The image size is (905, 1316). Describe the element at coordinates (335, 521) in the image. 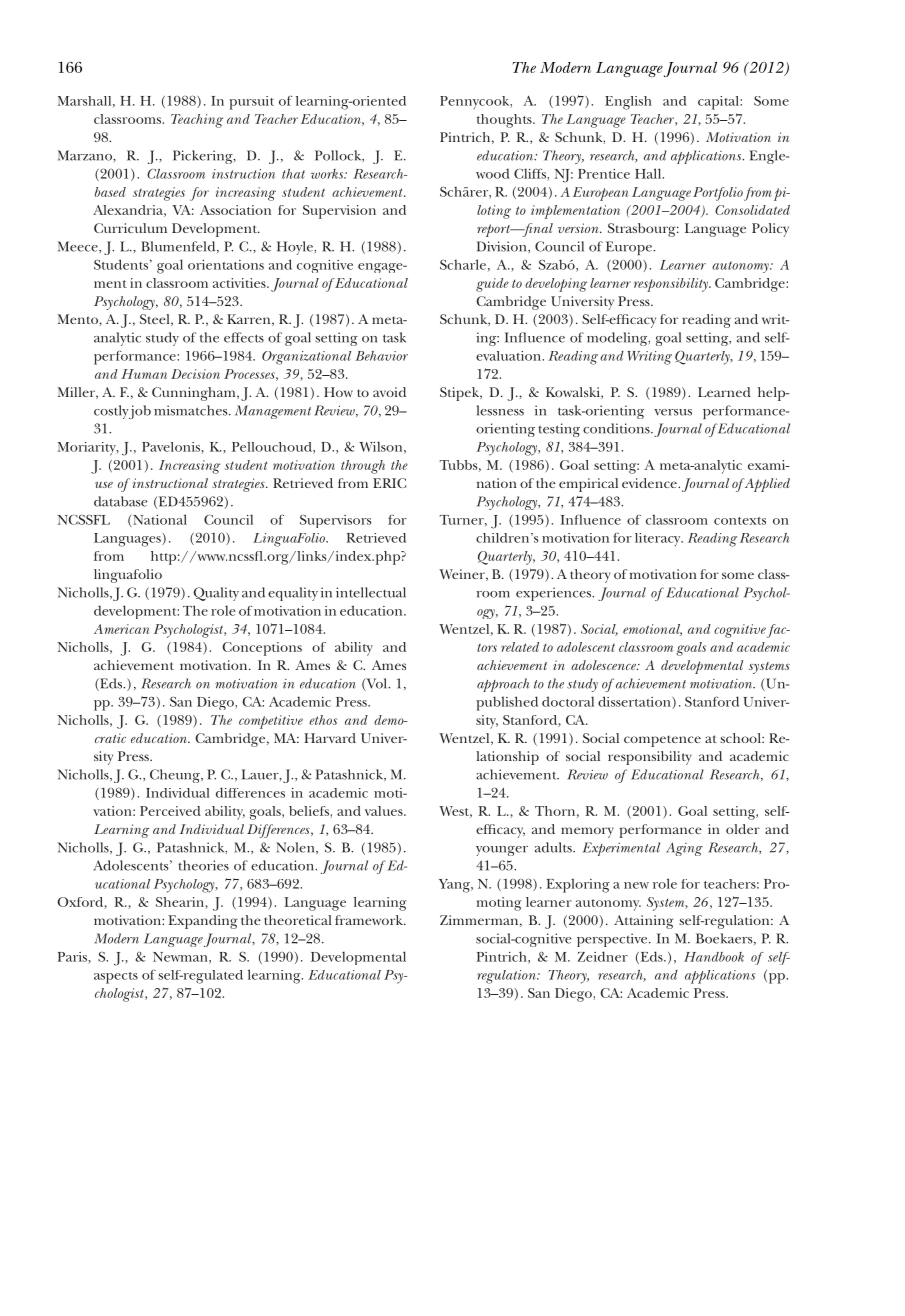

I see `Supervisors` at that location.
